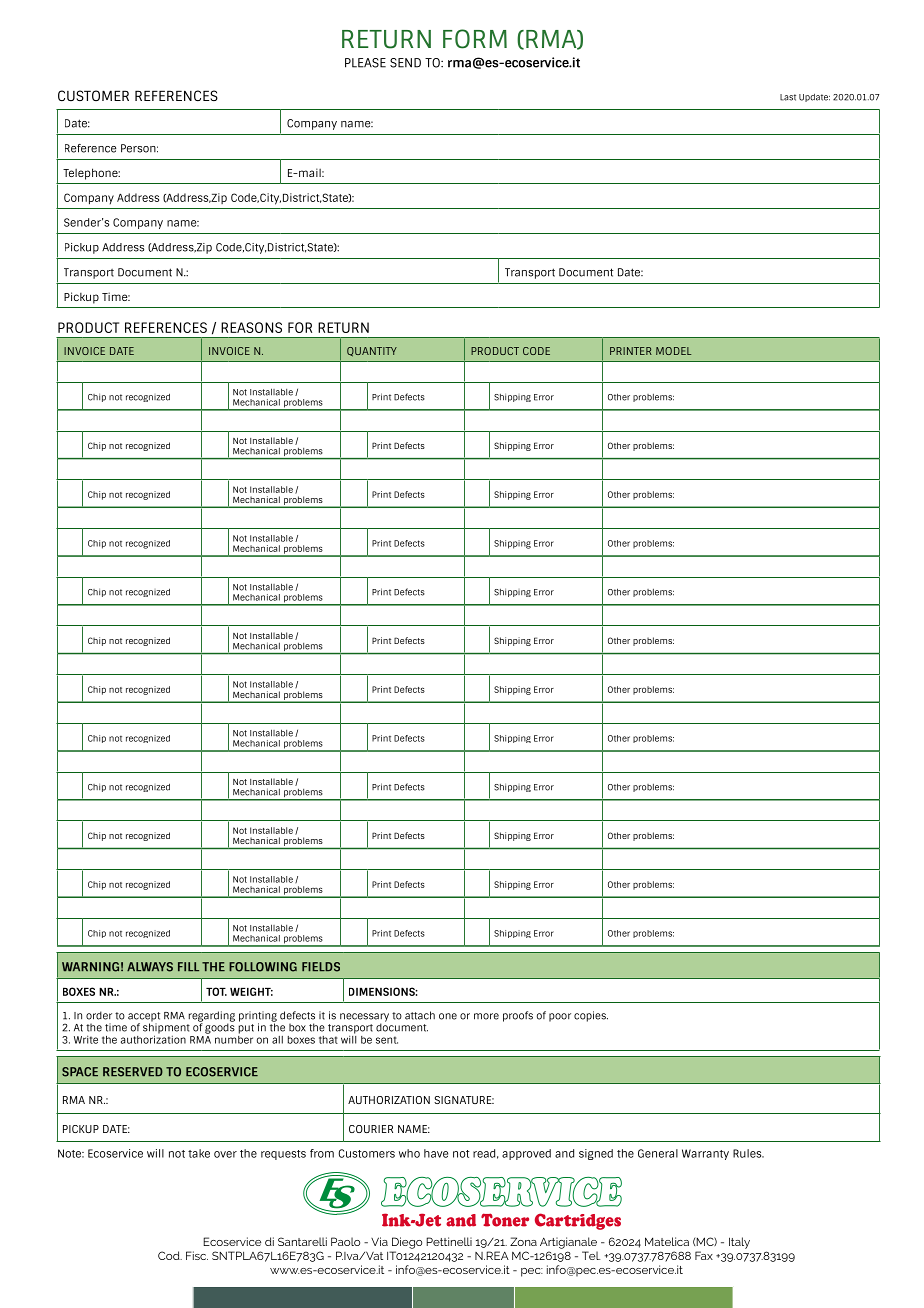 This image has width=924, height=1308. What do you see at coordinates (560, 1017) in the image?
I see `poor` at bounding box center [560, 1017].
